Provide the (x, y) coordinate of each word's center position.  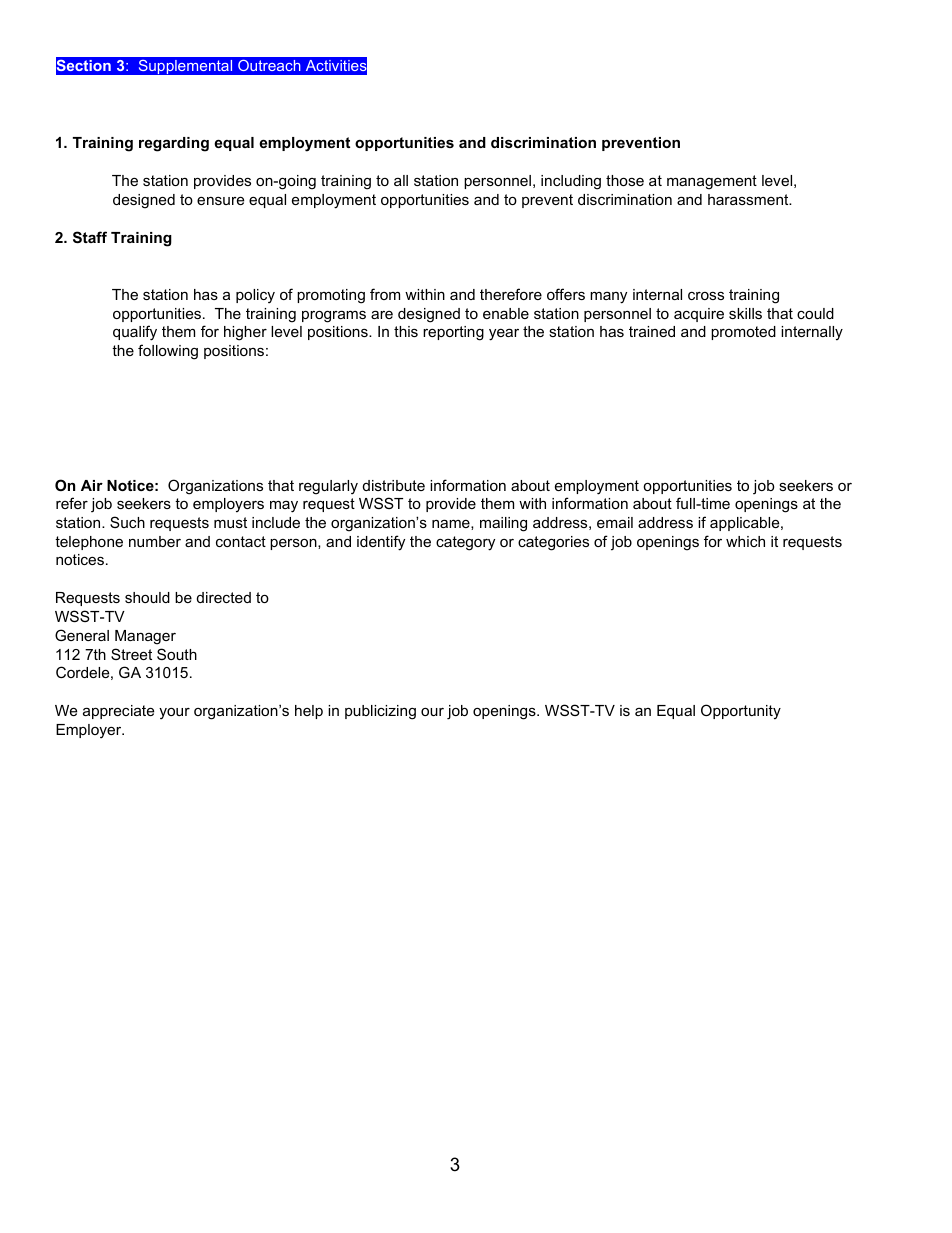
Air (92, 485)
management (712, 182)
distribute (394, 485)
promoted (743, 333)
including (571, 182)
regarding (174, 144)
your (174, 714)
